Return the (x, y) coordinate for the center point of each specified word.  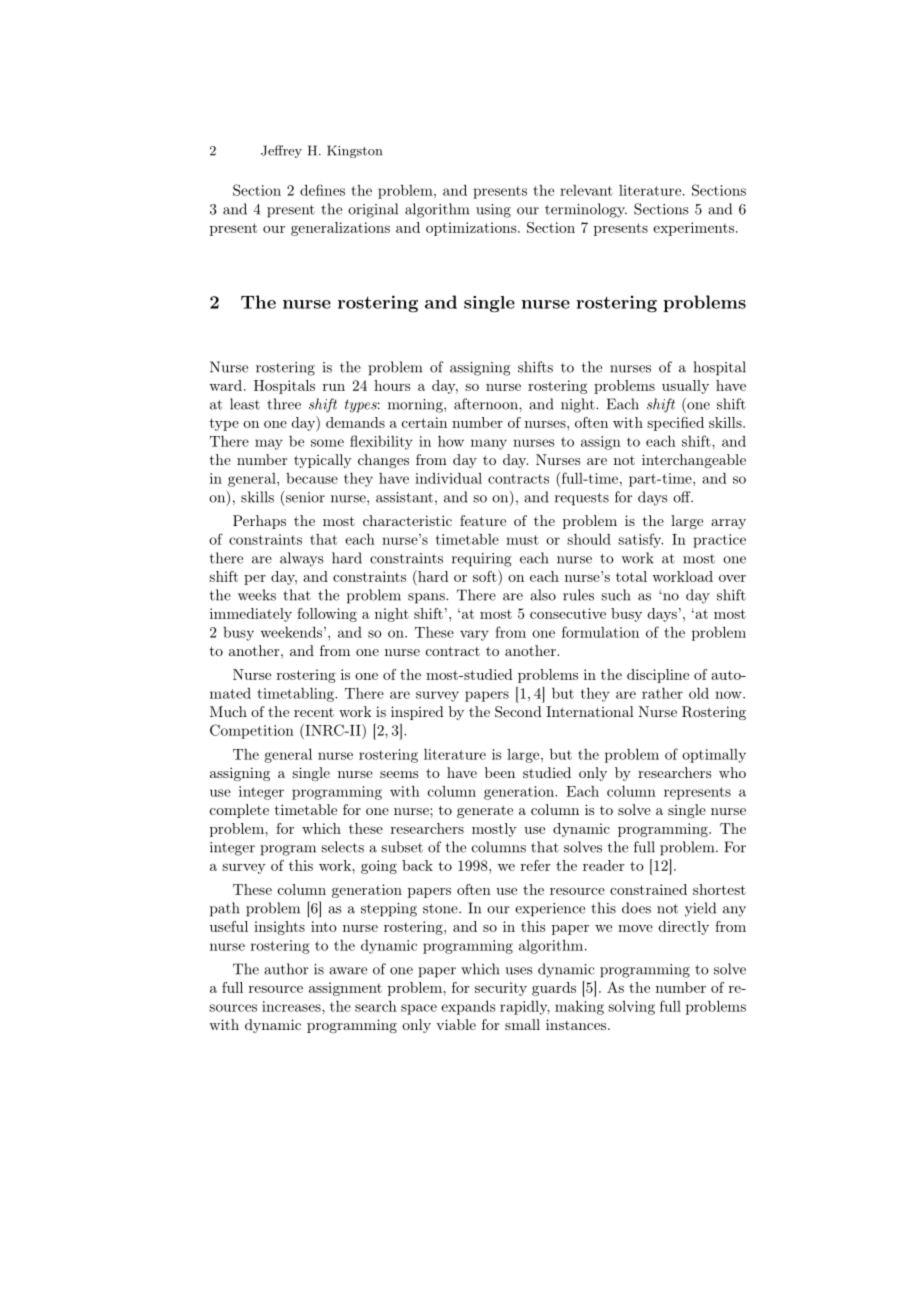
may (269, 444)
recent (314, 712)
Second (518, 712)
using (493, 211)
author (286, 969)
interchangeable (694, 461)
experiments (695, 229)
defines (322, 190)
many (489, 444)
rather (662, 693)
